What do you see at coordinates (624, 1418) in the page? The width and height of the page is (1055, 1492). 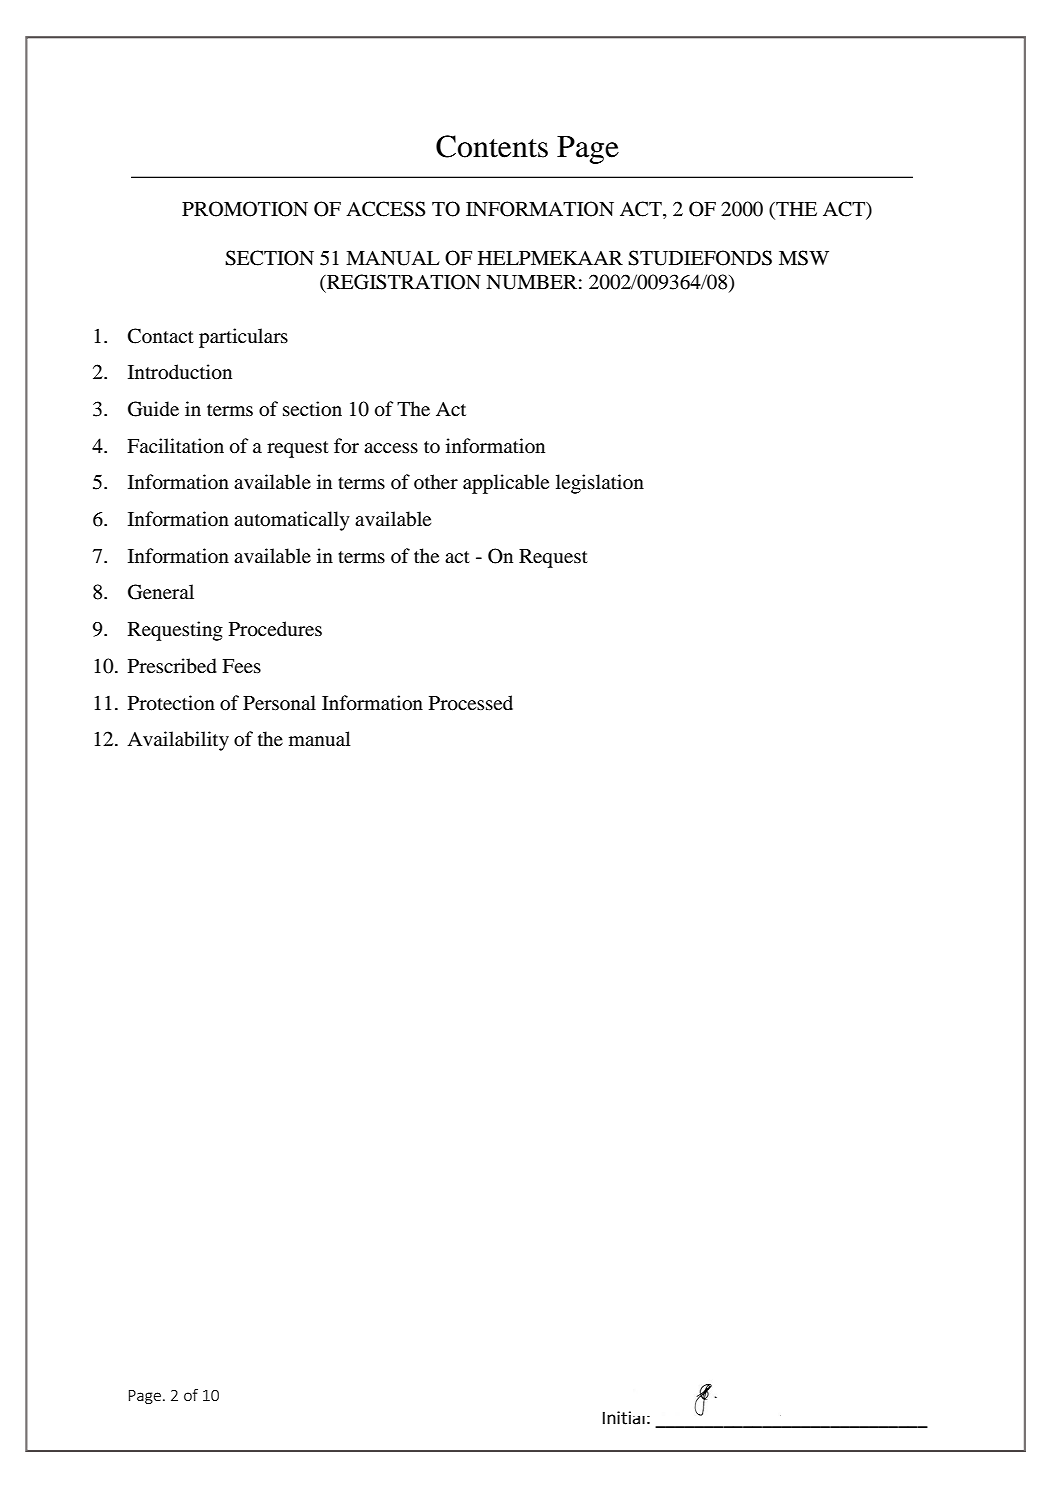 I see `Initial` at bounding box center [624, 1418].
